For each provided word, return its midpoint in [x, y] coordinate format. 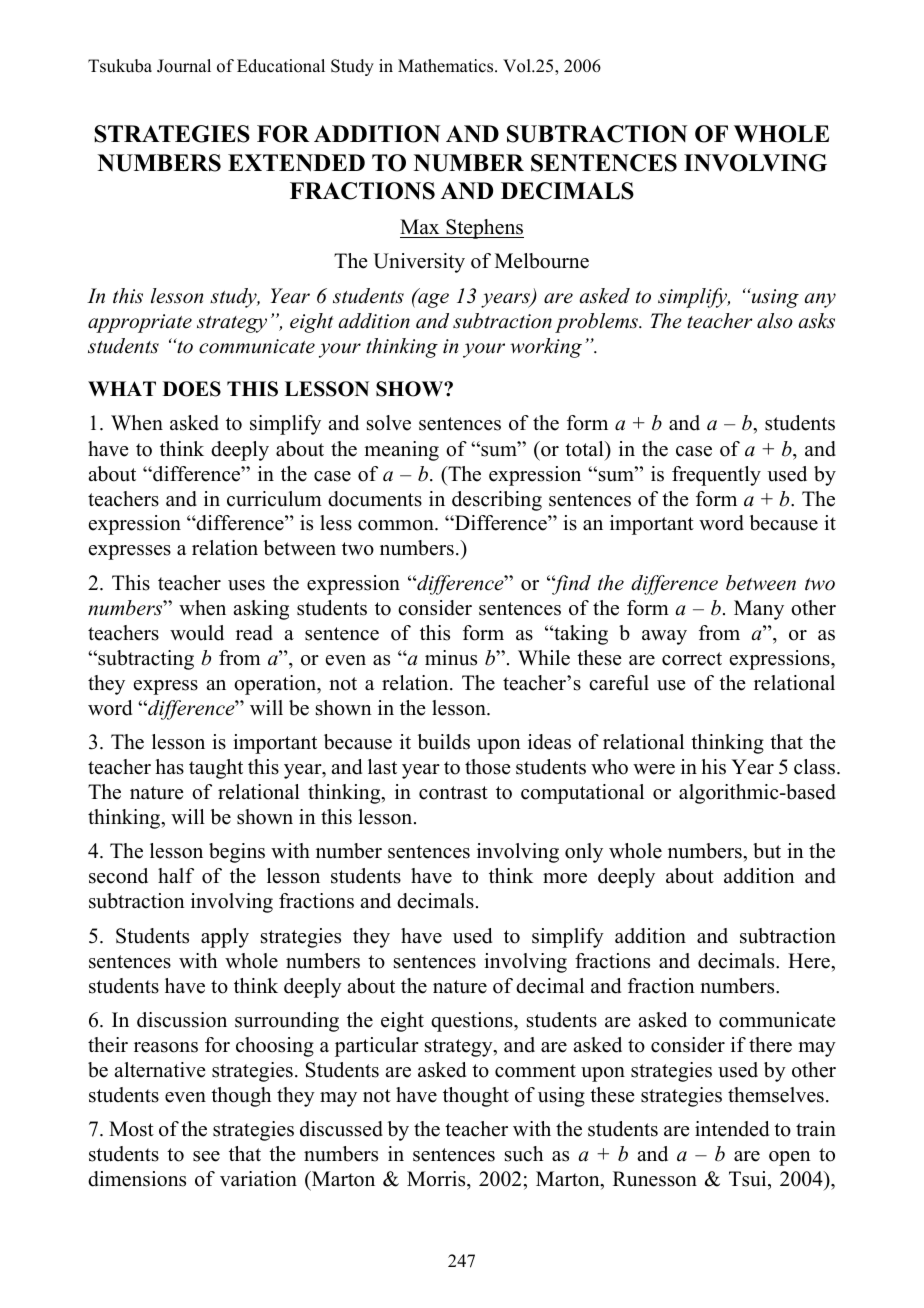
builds [443, 742]
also [775, 321]
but [767, 851]
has [169, 767]
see [206, 1156]
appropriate [140, 323]
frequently [716, 476]
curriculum [274, 499]
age [432, 299]
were [654, 769]
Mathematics [447, 66]
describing [497, 501]
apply [225, 938]
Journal [184, 66]
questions [473, 1022]
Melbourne [542, 261]
